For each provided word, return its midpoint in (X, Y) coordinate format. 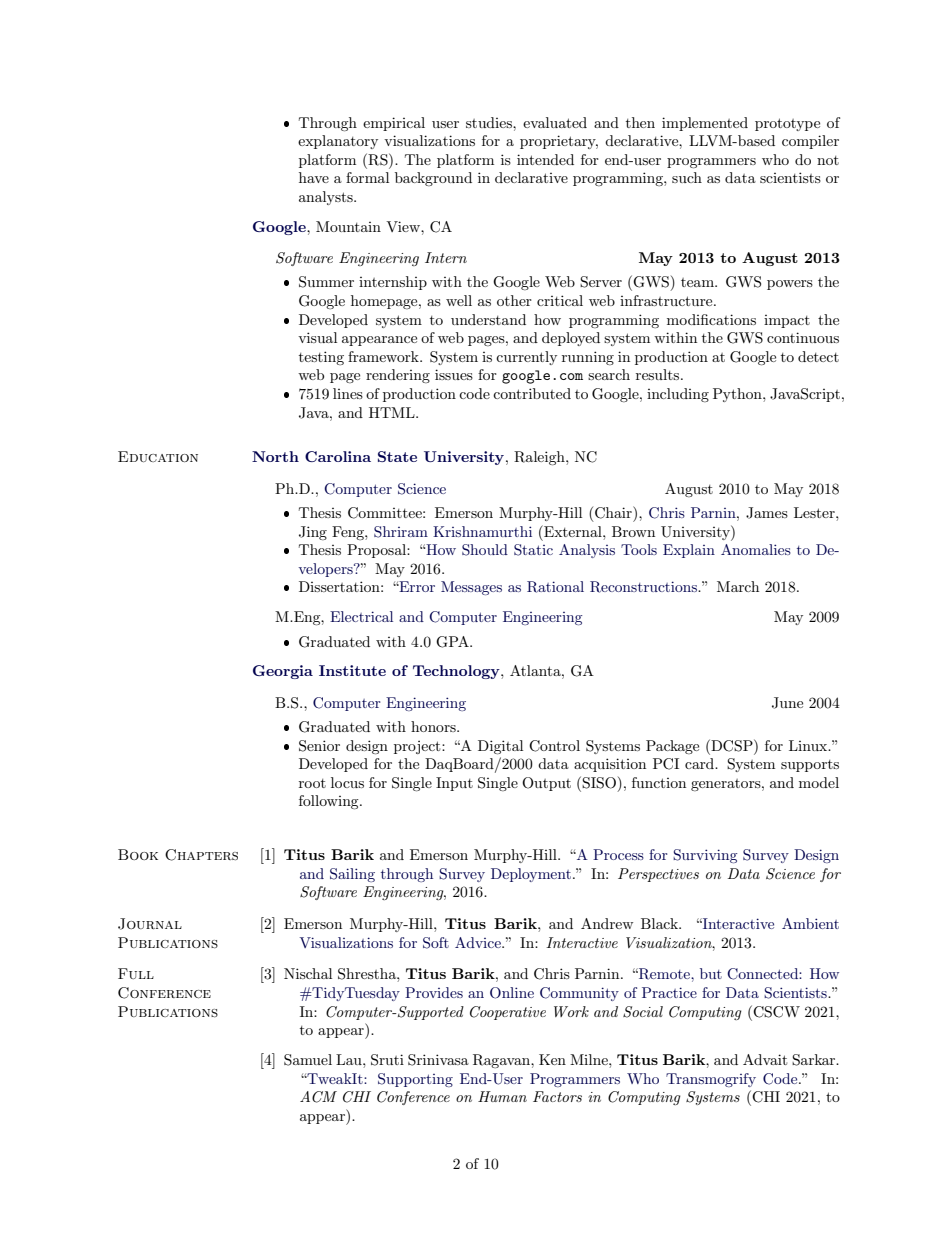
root (312, 783)
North (275, 456)
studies (490, 122)
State (397, 456)
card (701, 763)
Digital (500, 747)
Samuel (308, 1060)
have (314, 177)
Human (502, 1096)
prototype (787, 124)
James (767, 513)
